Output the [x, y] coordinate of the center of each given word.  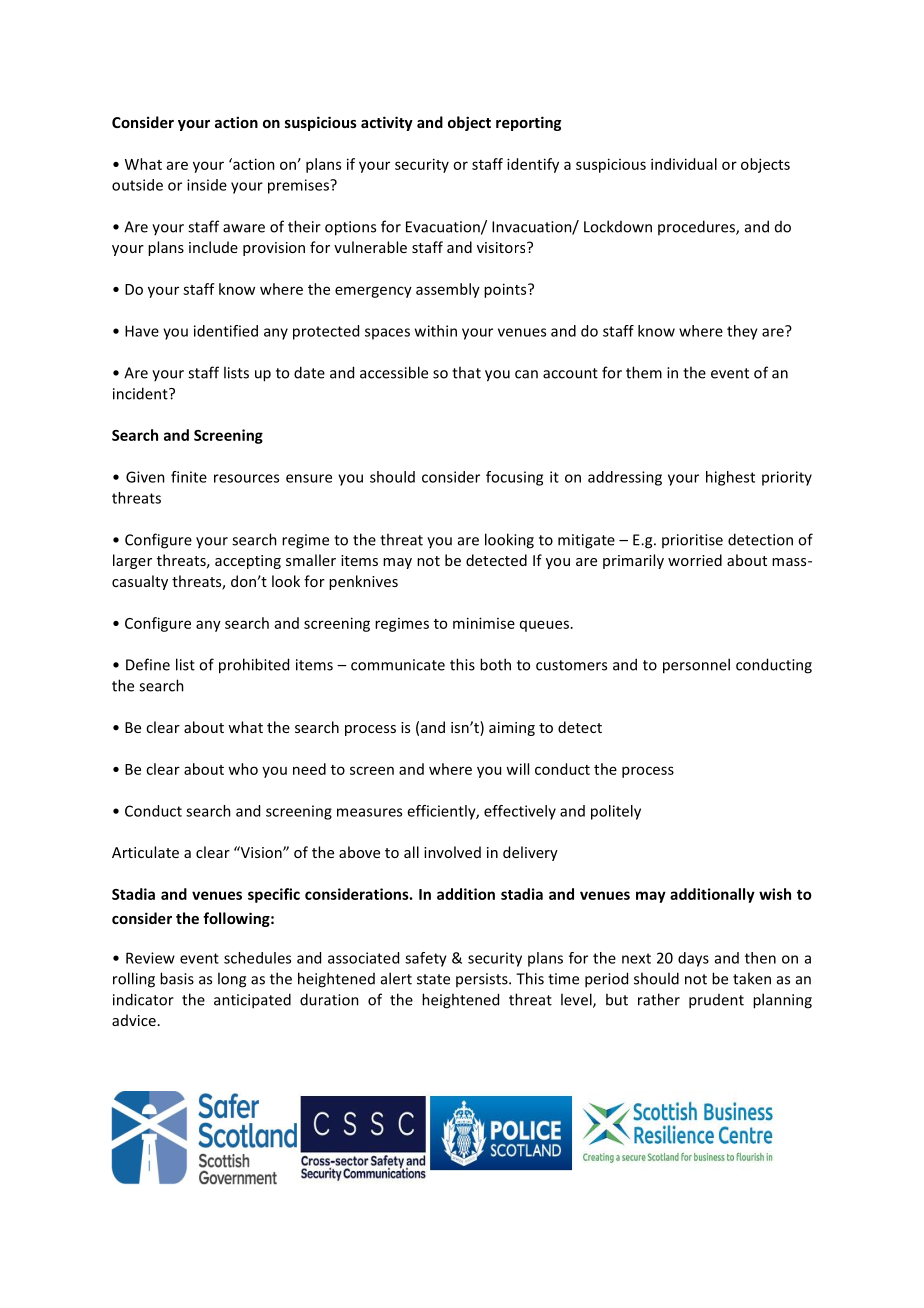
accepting [248, 562]
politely [616, 812]
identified [226, 331]
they [742, 332]
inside [207, 185]
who [243, 769]
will [517, 769]
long [232, 980]
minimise [484, 623]
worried [695, 560]
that [466, 372]
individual [684, 164]
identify [533, 165]
